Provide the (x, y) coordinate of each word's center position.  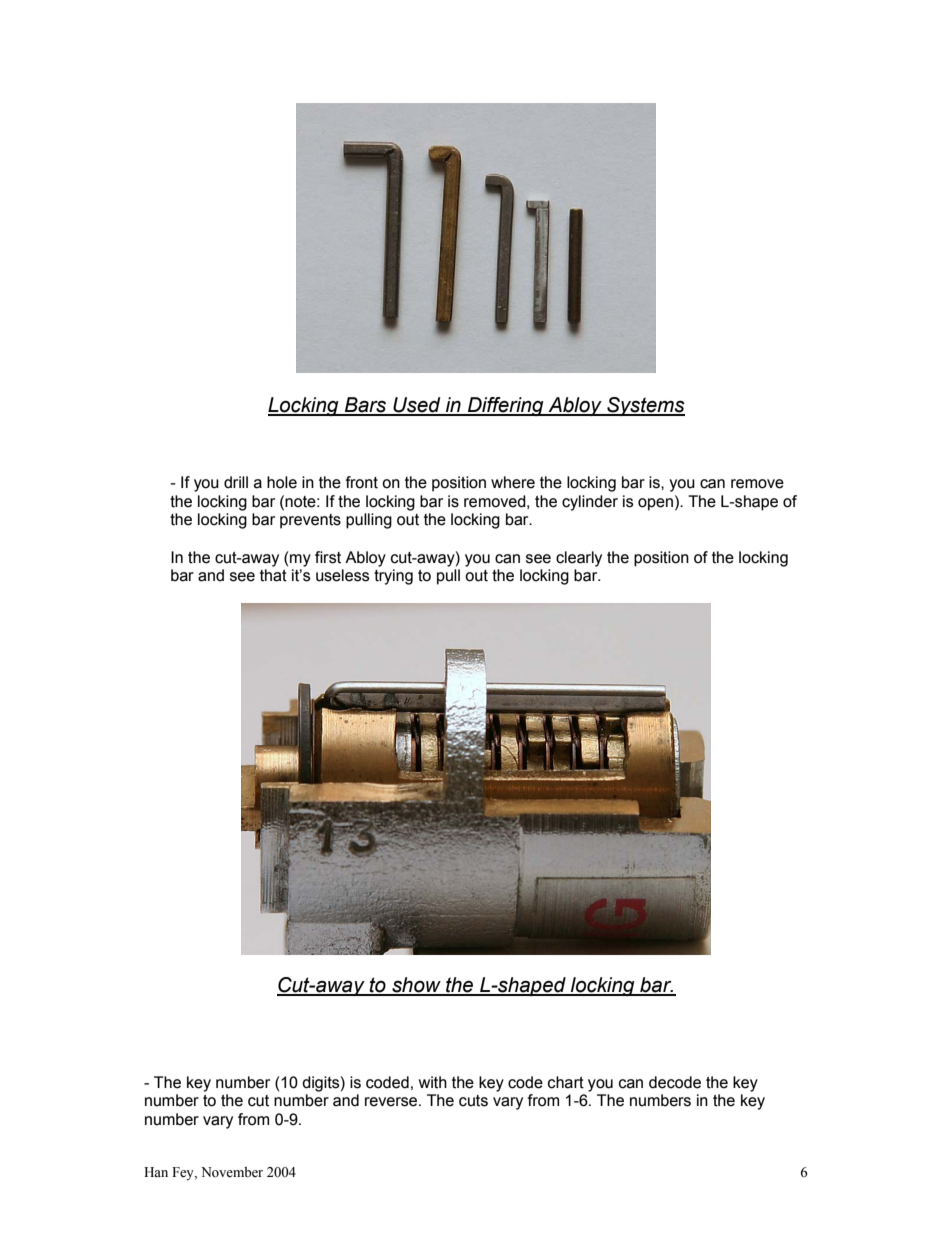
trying (393, 577)
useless (343, 575)
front (361, 482)
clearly (579, 559)
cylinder (590, 503)
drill (236, 482)
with (433, 1082)
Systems (645, 406)
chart (566, 1082)
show (416, 986)
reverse (392, 1102)
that (273, 575)
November (232, 1172)
